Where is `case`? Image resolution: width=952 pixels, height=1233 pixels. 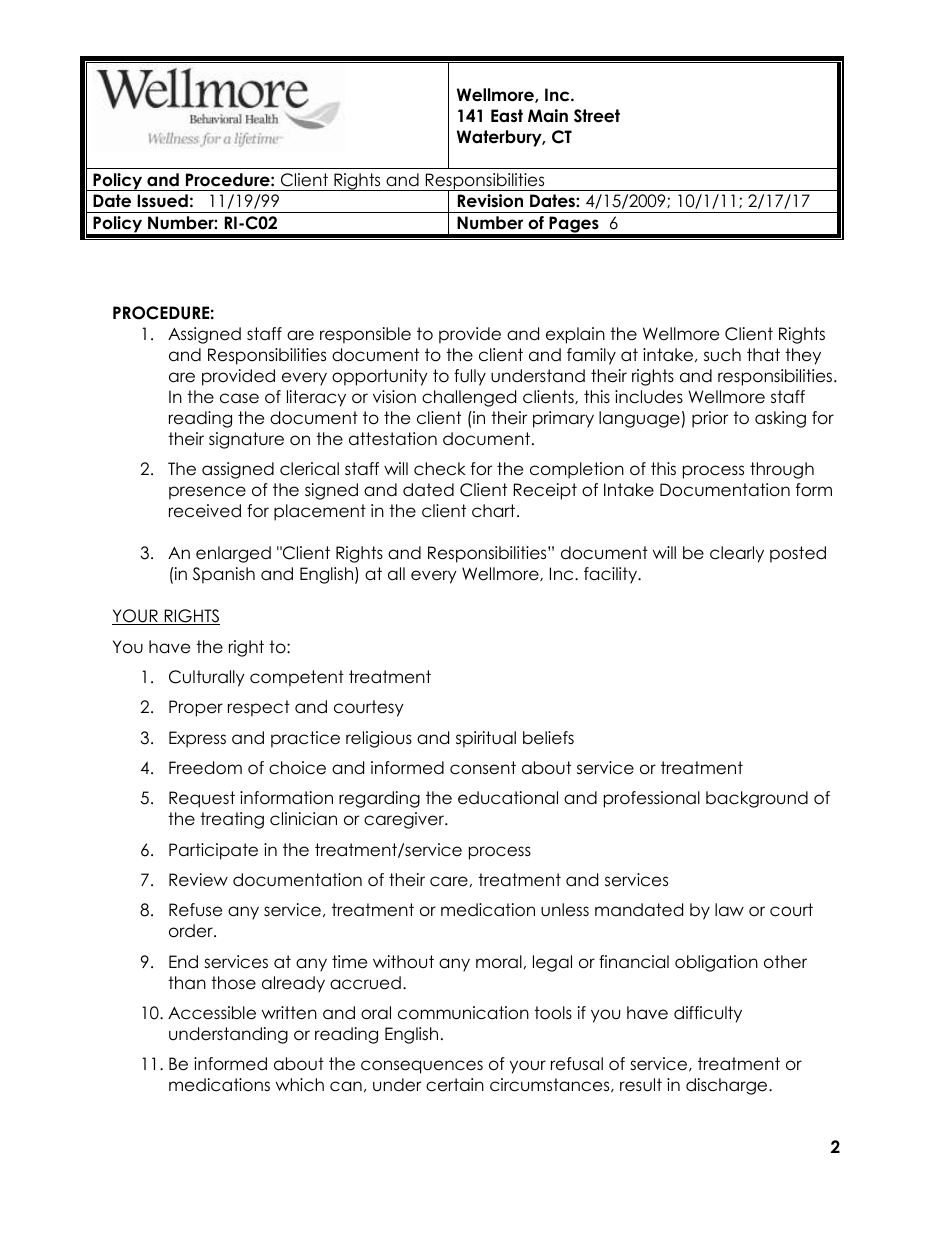
case is located at coordinates (239, 398).
